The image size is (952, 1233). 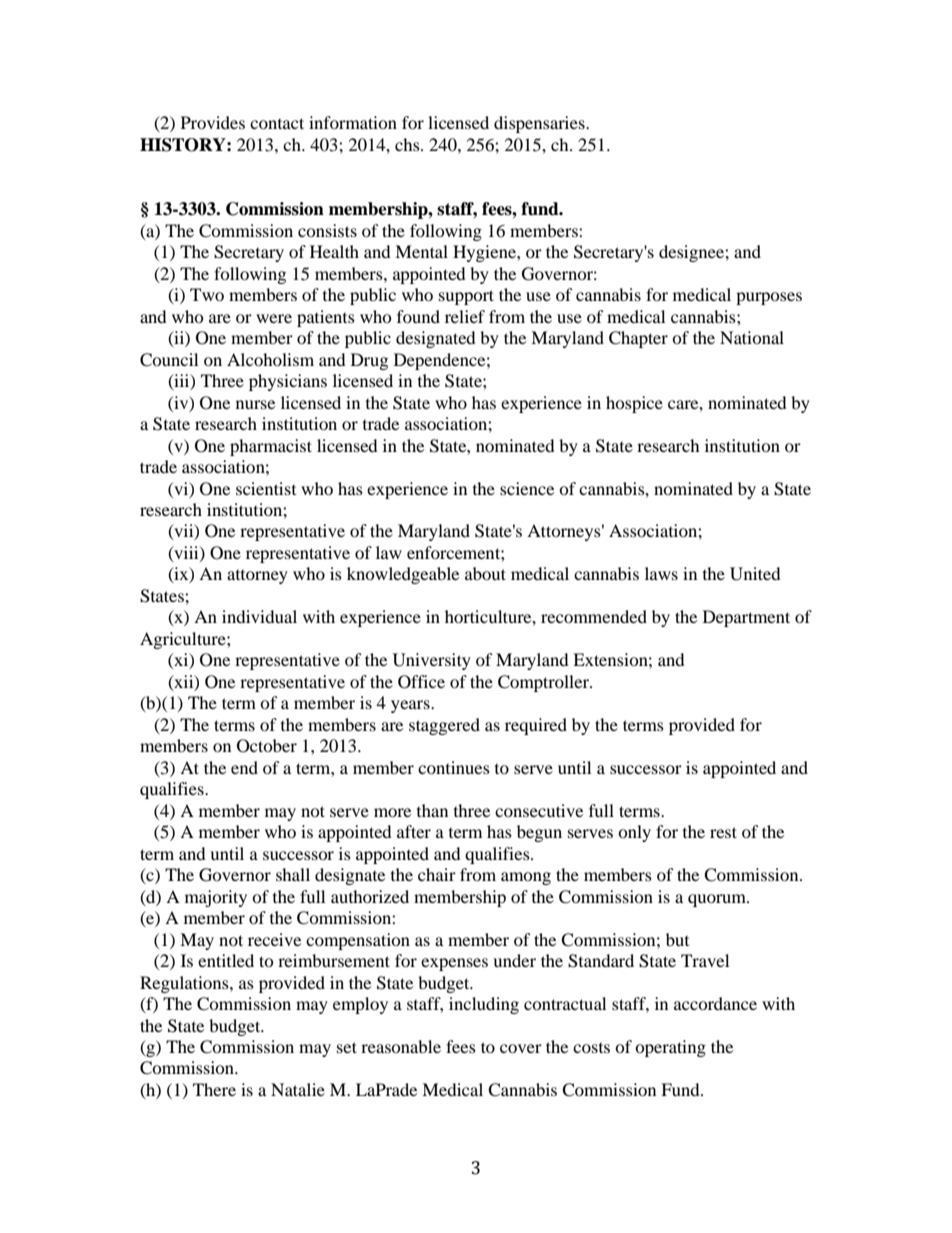 I want to click on operating, so click(x=670, y=1048).
